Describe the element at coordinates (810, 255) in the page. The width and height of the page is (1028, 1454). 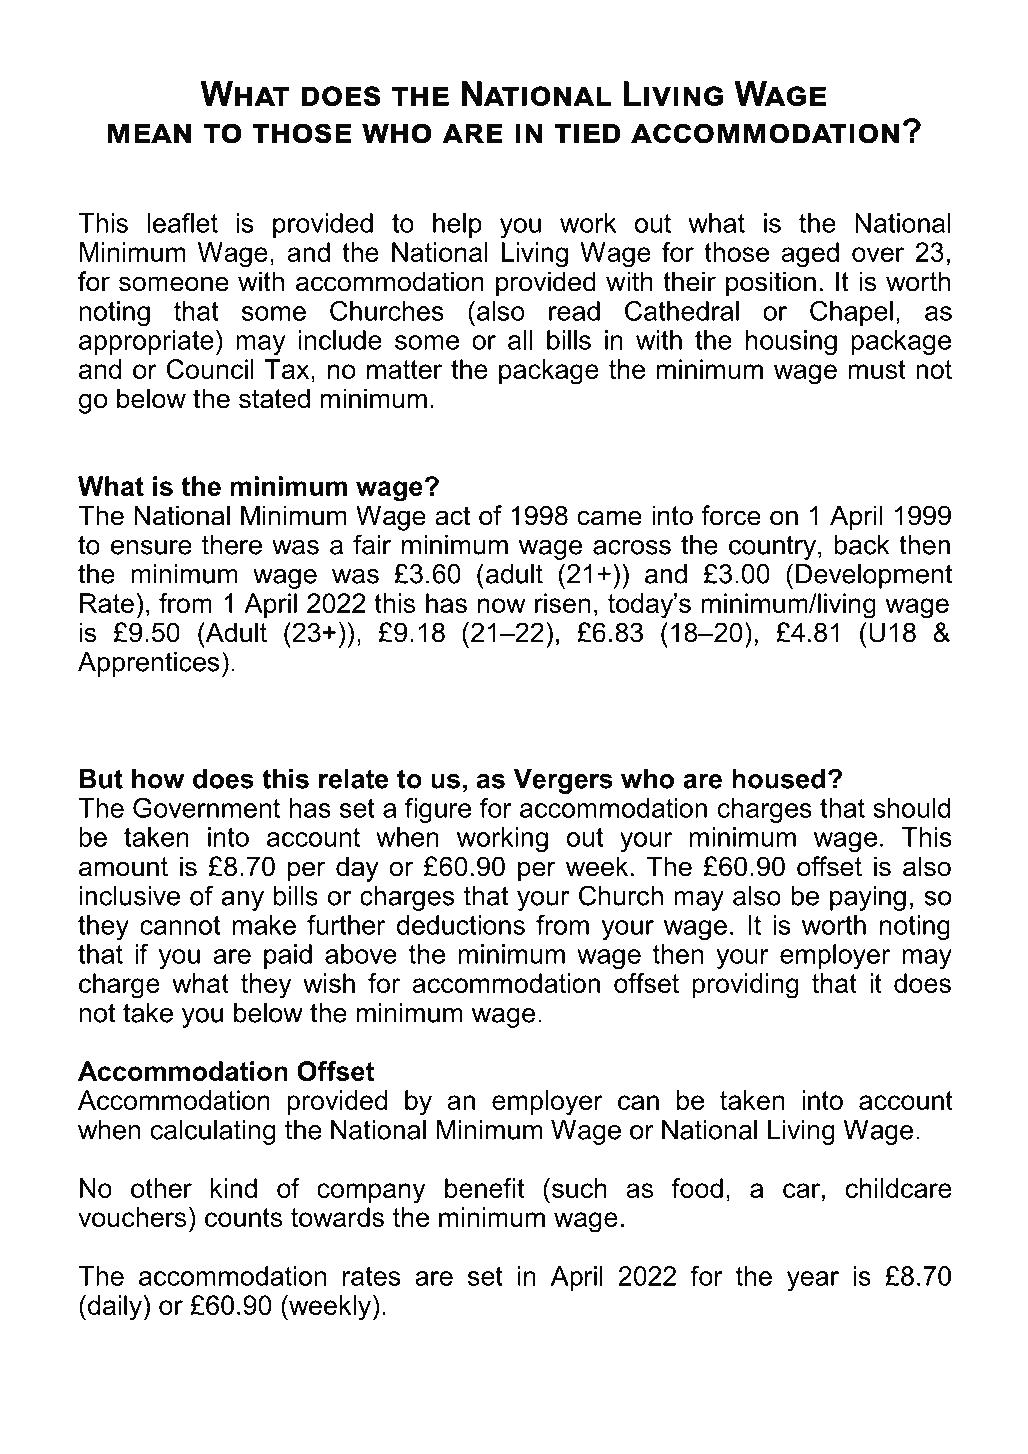
I see `aged` at that location.
